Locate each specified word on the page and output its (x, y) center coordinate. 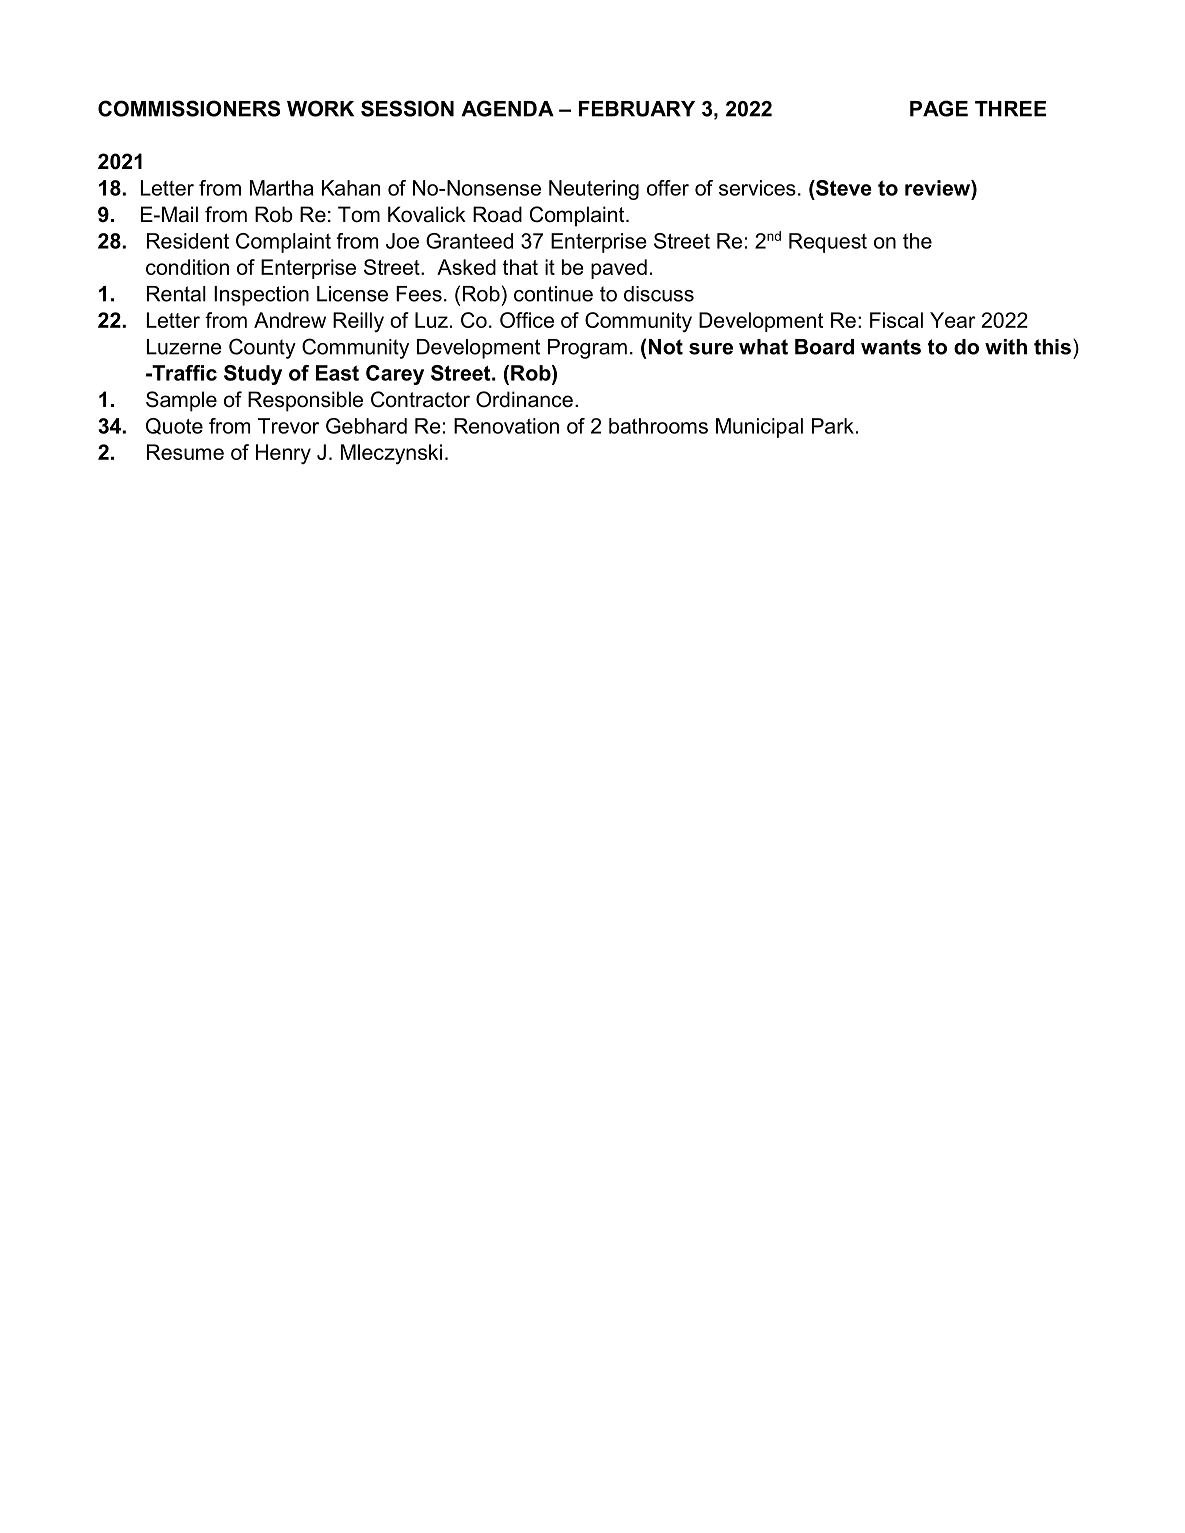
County (262, 348)
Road (497, 214)
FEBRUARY (637, 109)
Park (833, 426)
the (917, 241)
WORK (320, 108)
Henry (283, 454)
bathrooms (658, 426)
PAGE (939, 108)
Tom (359, 214)
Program (587, 349)
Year (953, 320)
